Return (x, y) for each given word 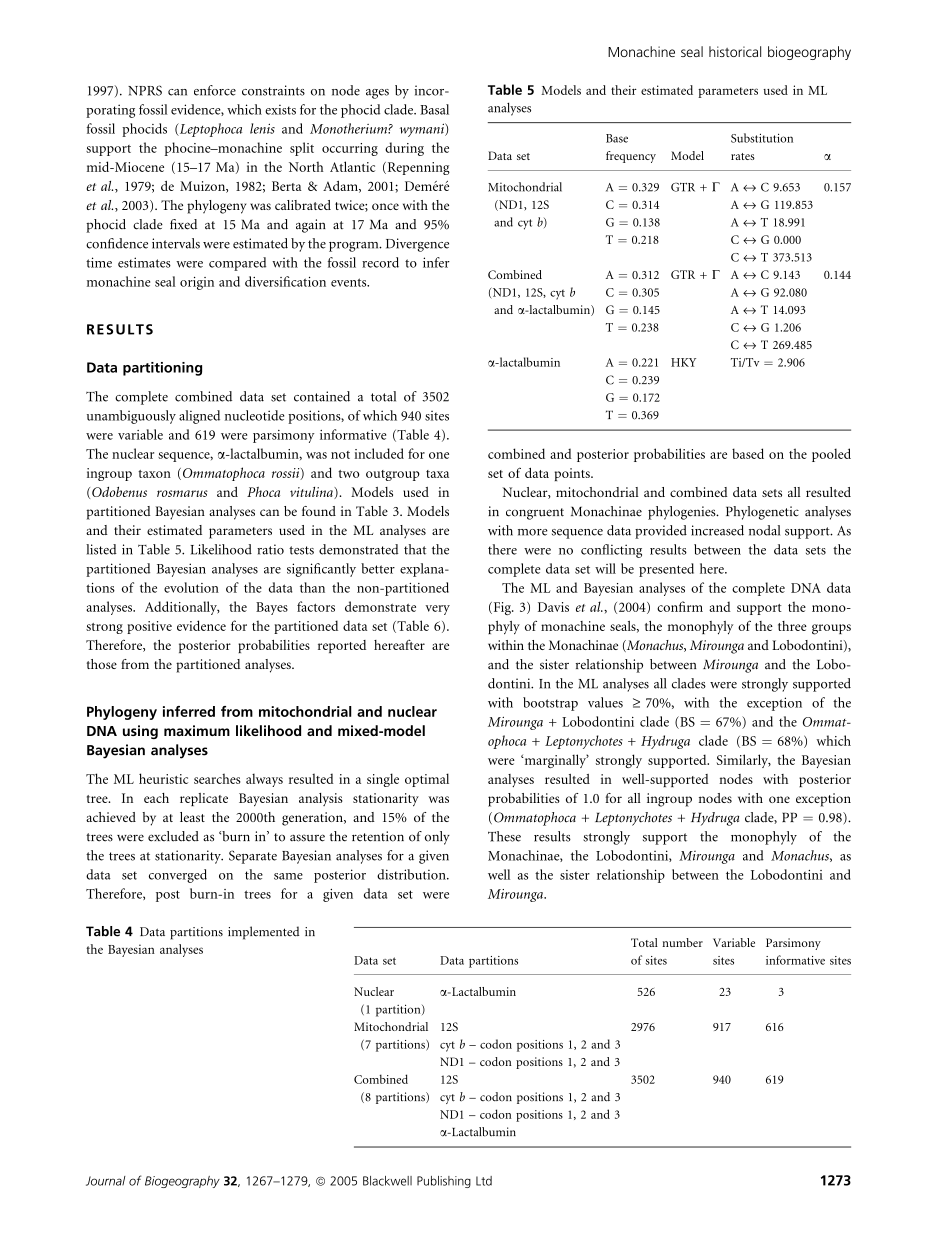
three (792, 626)
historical (735, 51)
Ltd (484, 1181)
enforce (215, 90)
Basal (434, 109)
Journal (106, 1181)
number (682, 942)
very (437, 610)
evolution (191, 587)
